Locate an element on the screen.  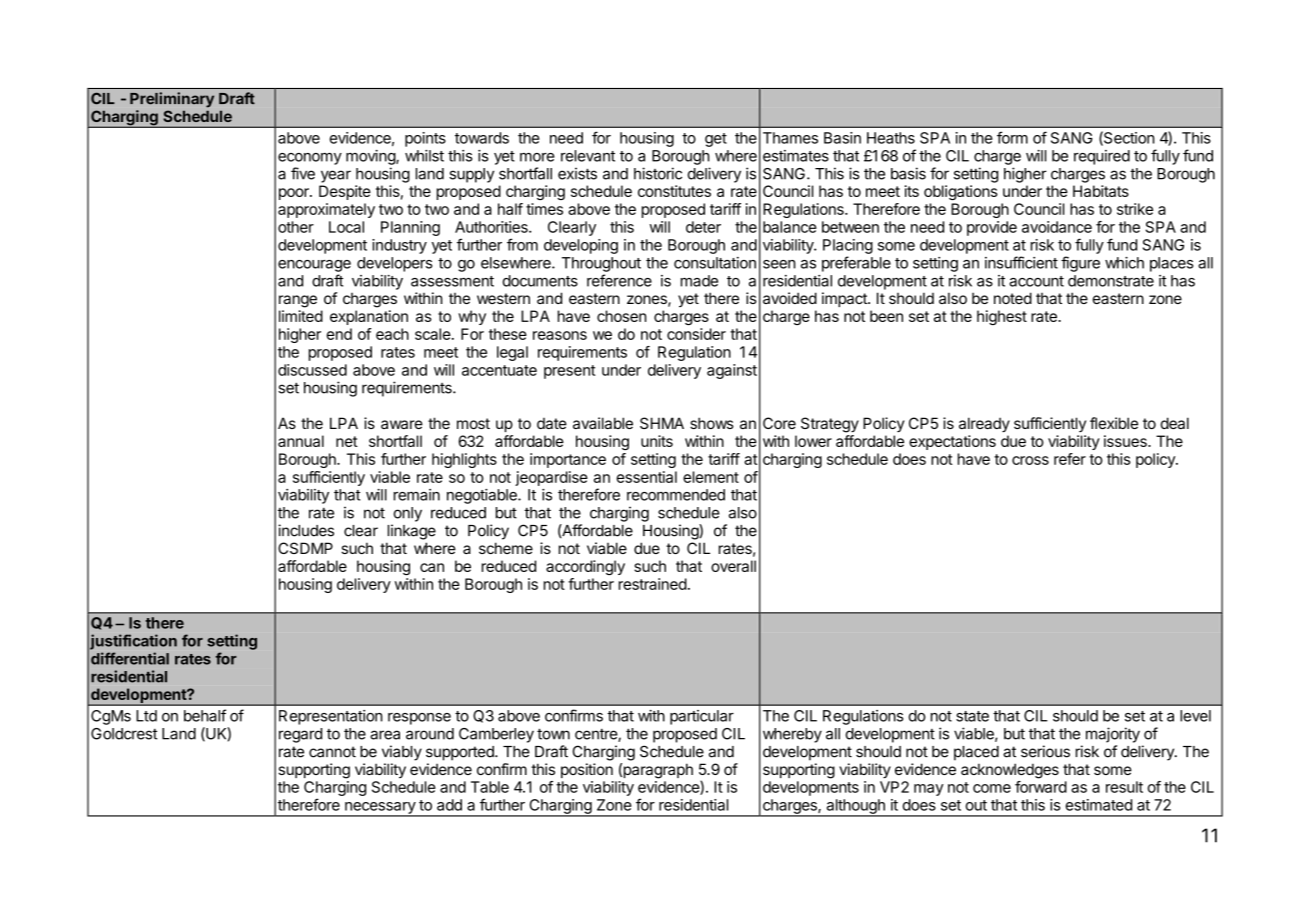
necessary is located at coordinates (380, 809).
